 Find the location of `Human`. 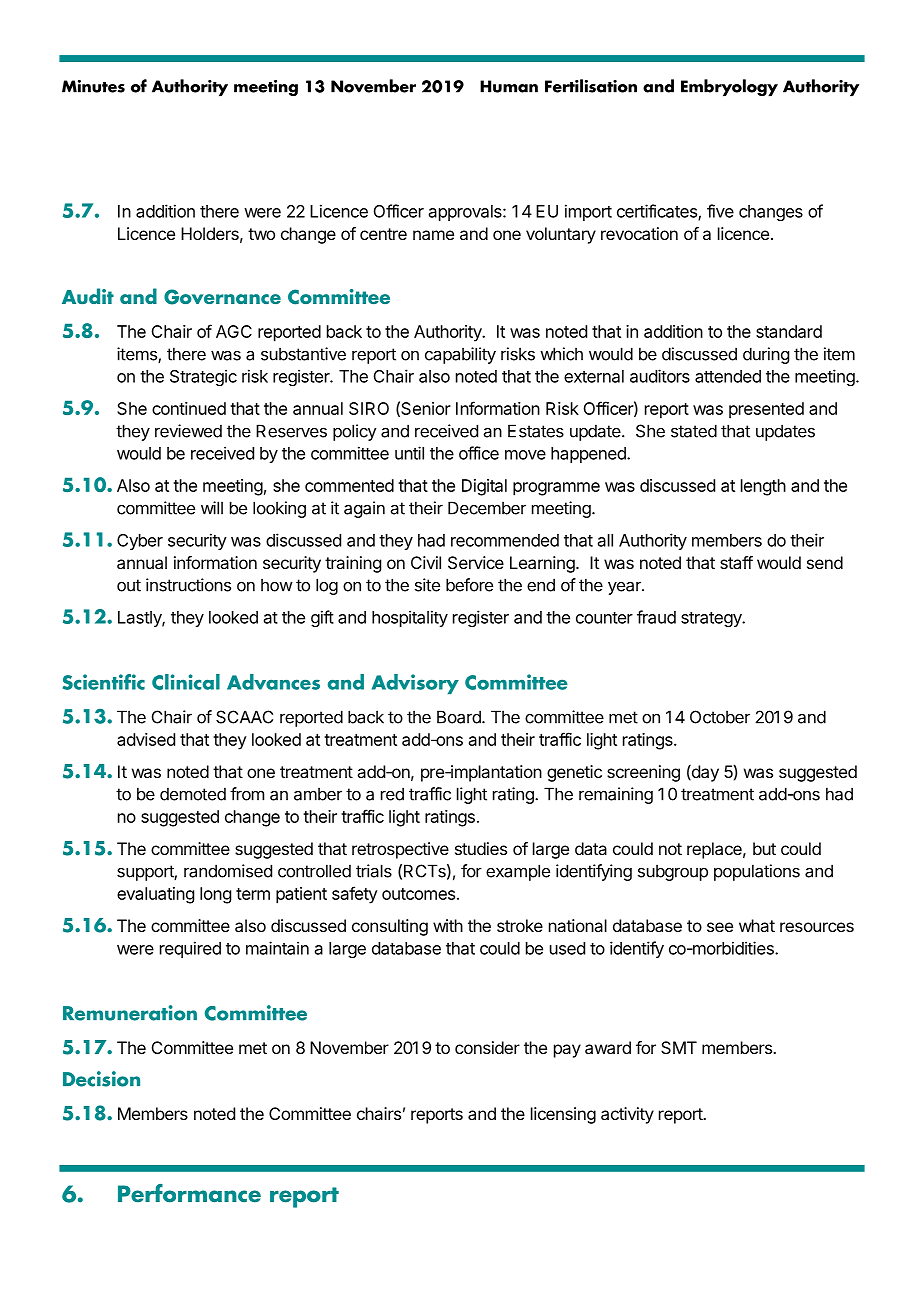

Human is located at coordinates (509, 86).
